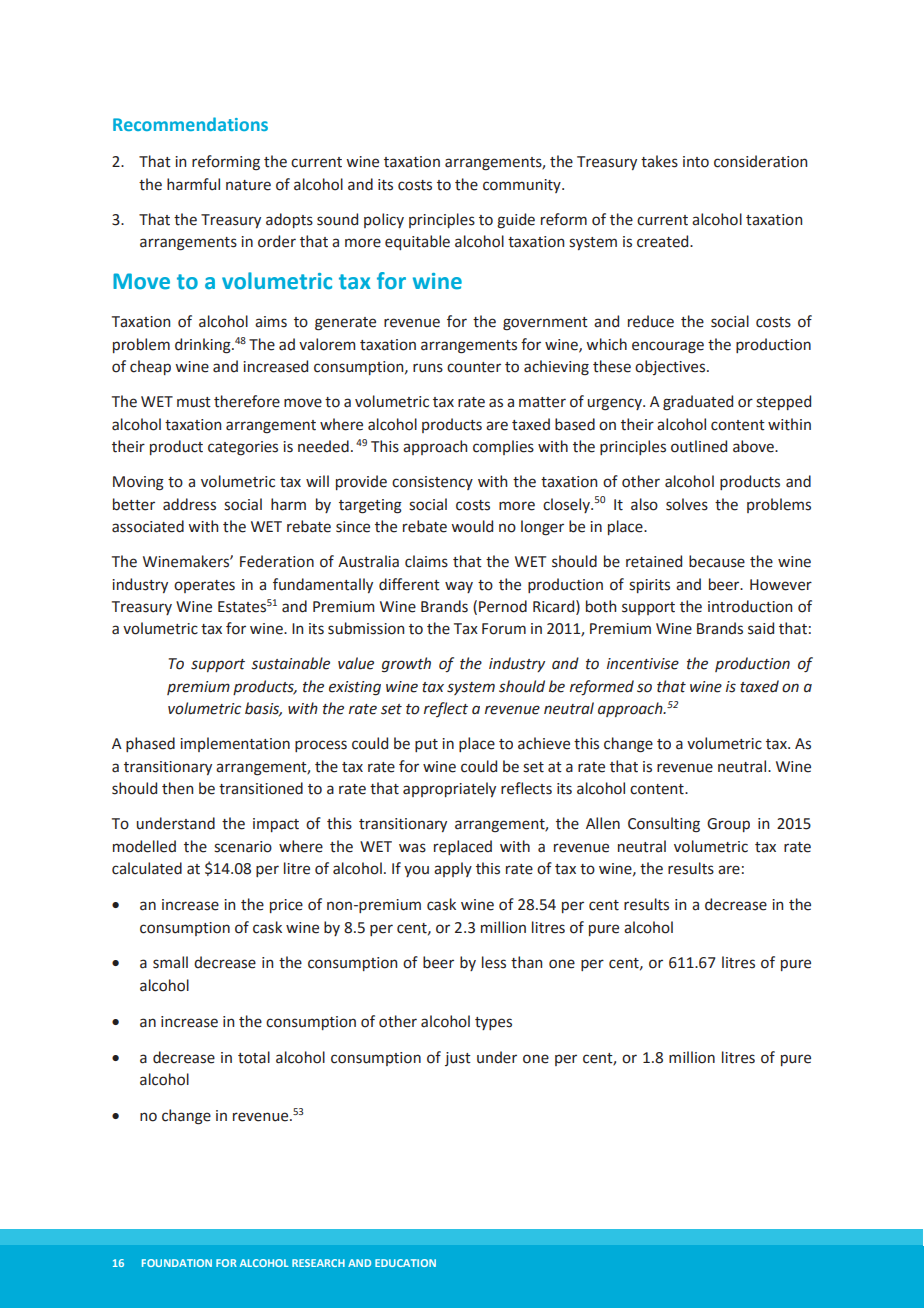  I want to click on appropriately, so click(449, 789).
